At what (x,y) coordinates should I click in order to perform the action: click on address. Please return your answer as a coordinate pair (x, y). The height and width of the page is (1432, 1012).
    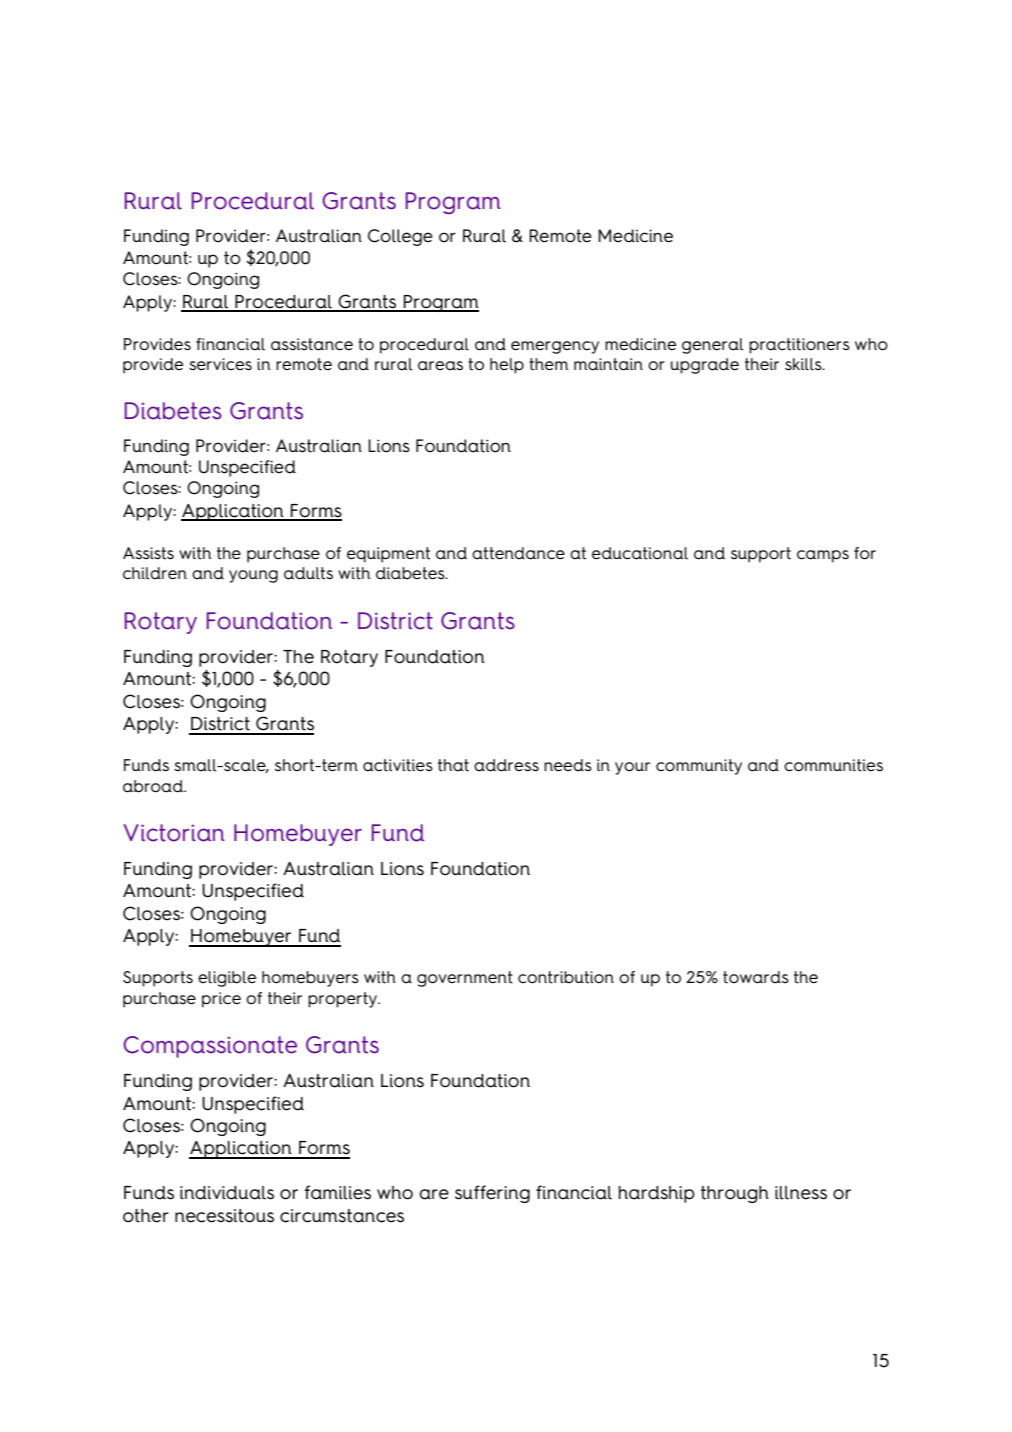
    Looking at the image, I should click on (506, 765).
